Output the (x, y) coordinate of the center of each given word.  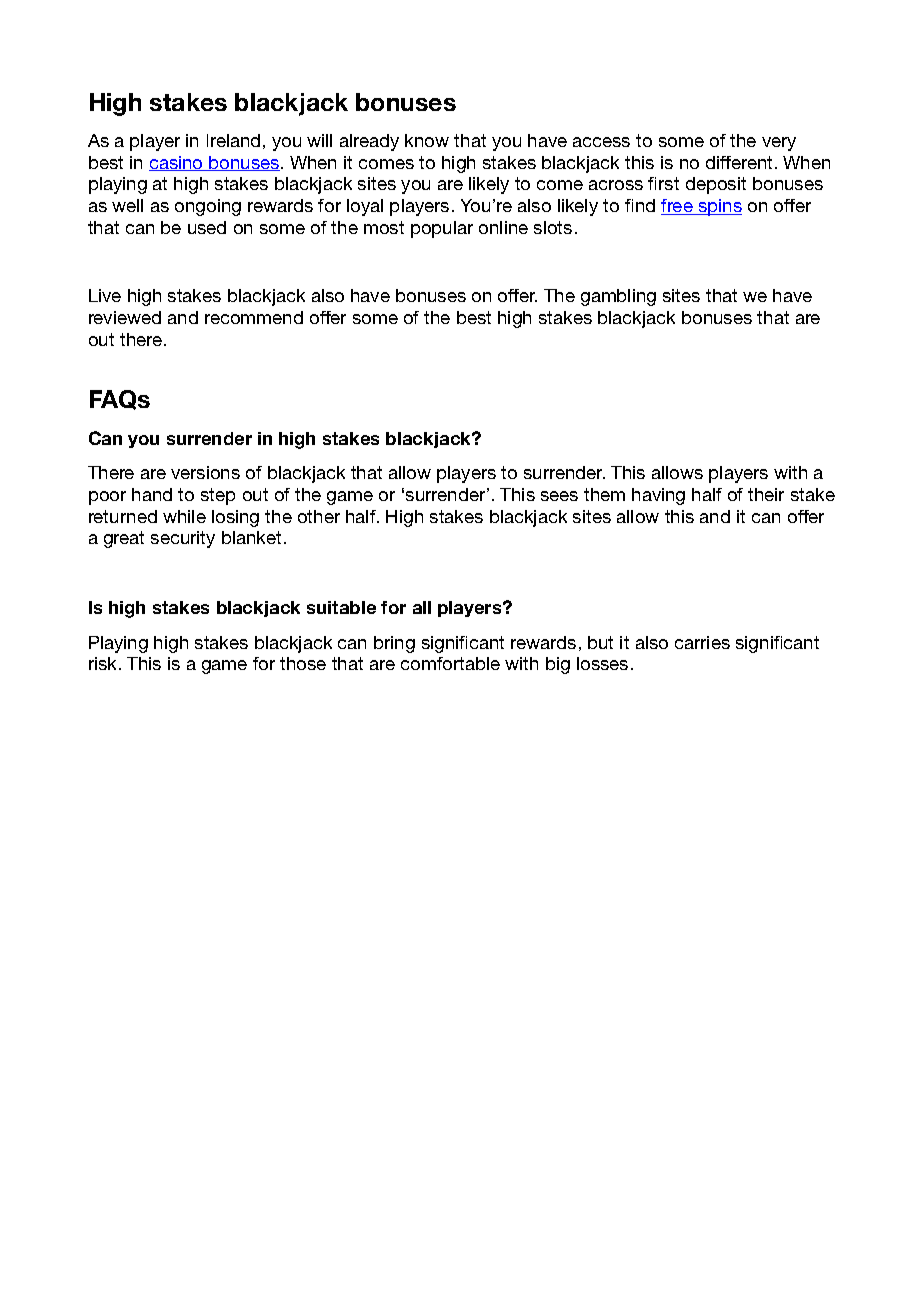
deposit (716, 185)
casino (177, 163)
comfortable (450, 663)
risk (104, 663)
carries (702, 642)
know (427, 140)
